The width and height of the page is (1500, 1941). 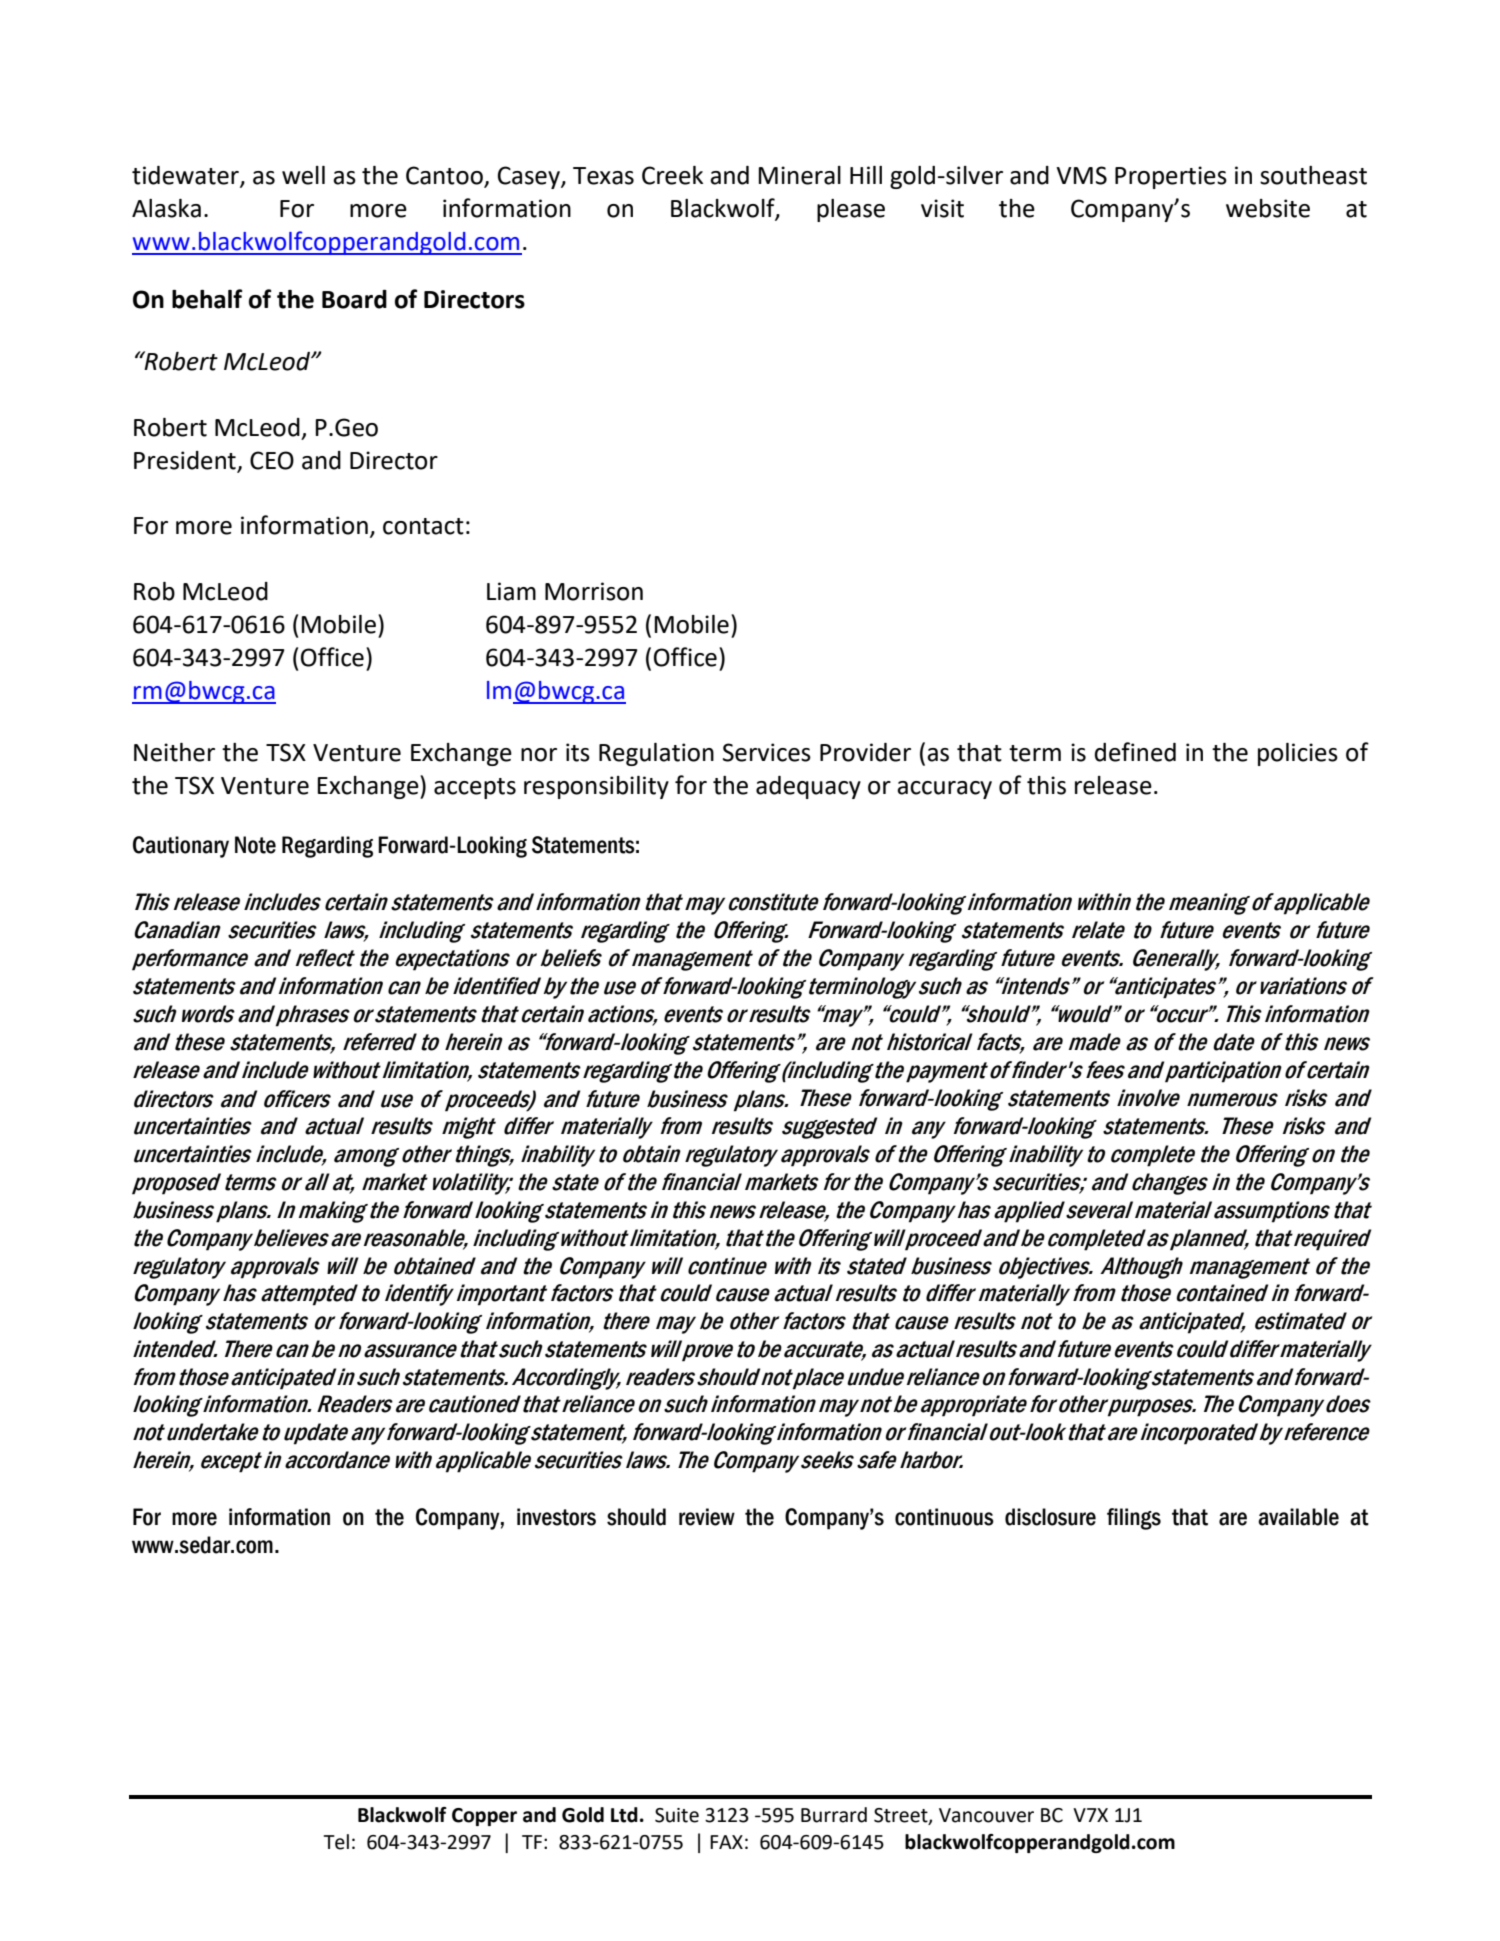 I want to click on filings, so click(x=1134, y=1519).
